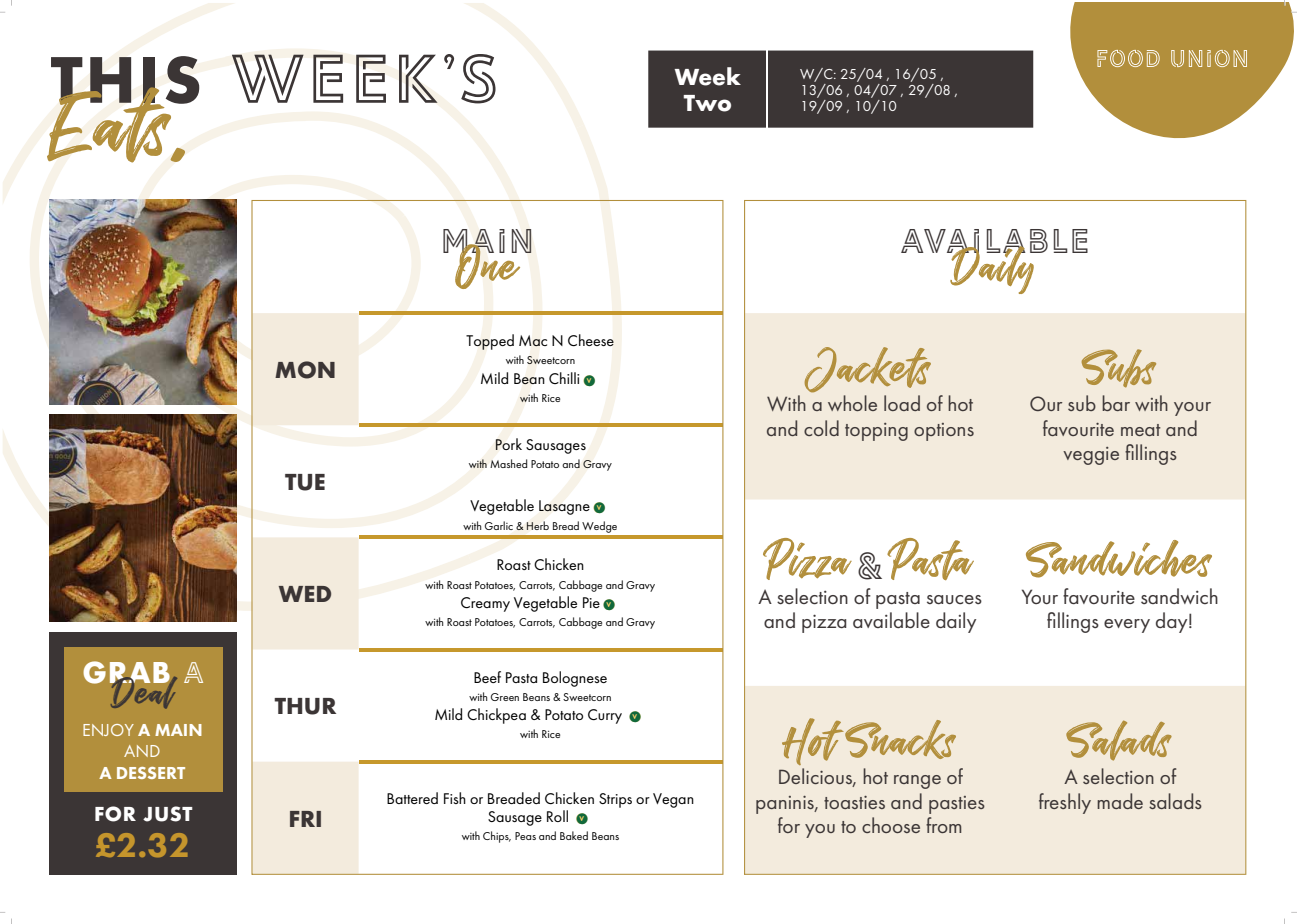  I want to click on THUR, so click(305, 706).
